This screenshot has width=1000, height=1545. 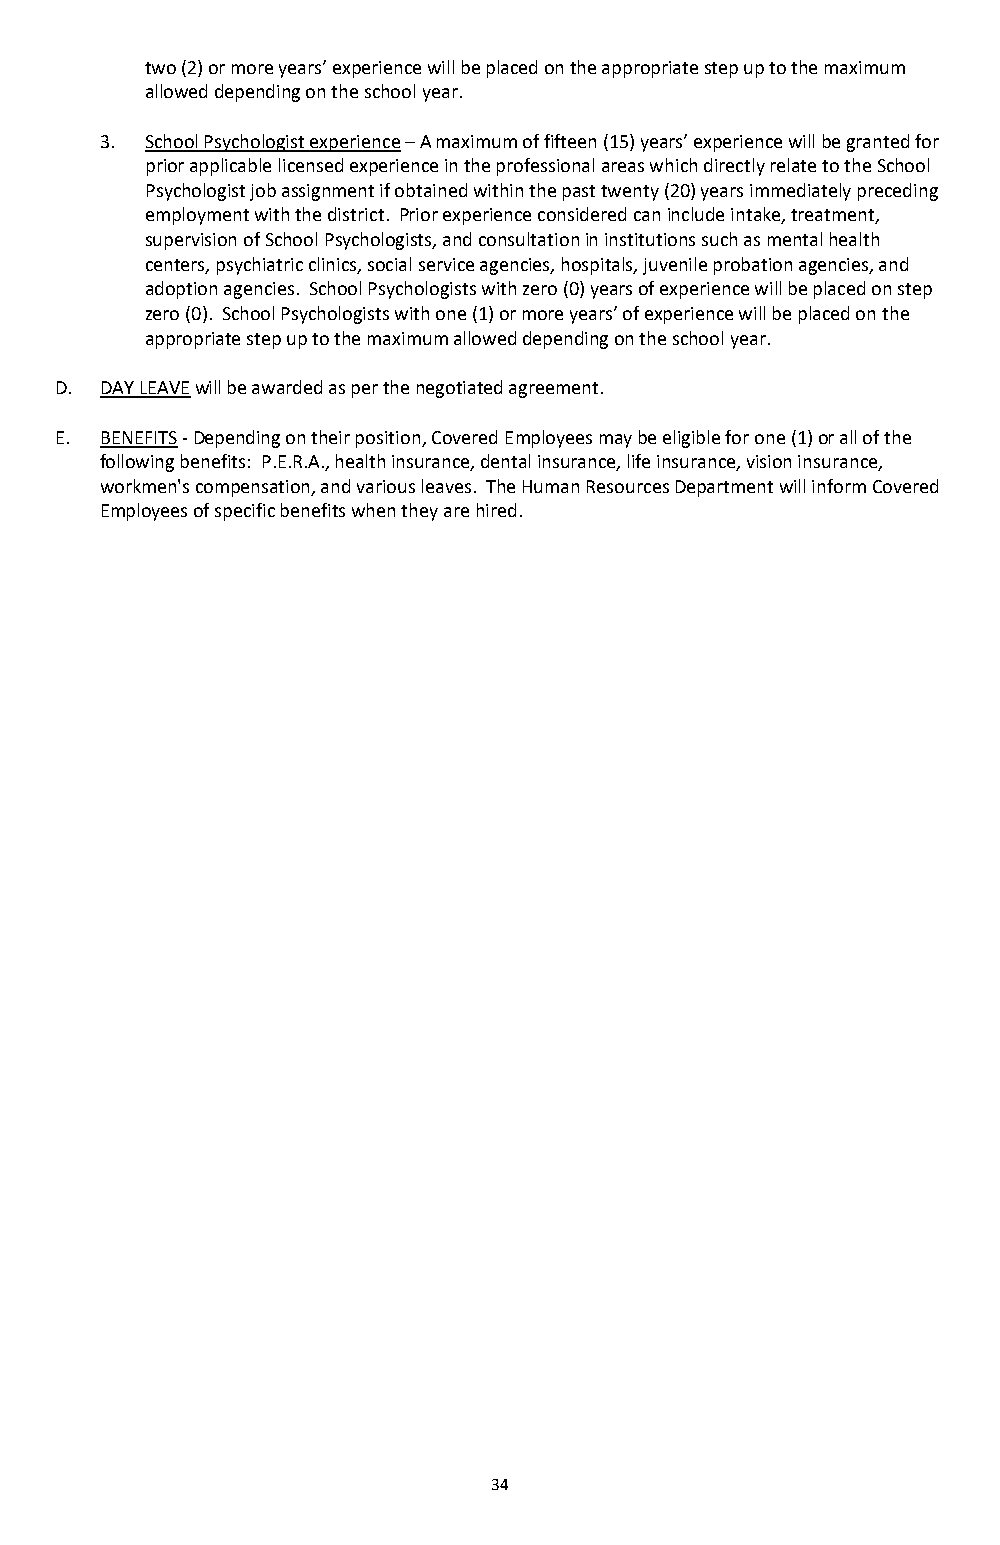 What do you see at coordinates (197, 216) in the screenshot?
I see `employment` at bounding box center [197, 216].
